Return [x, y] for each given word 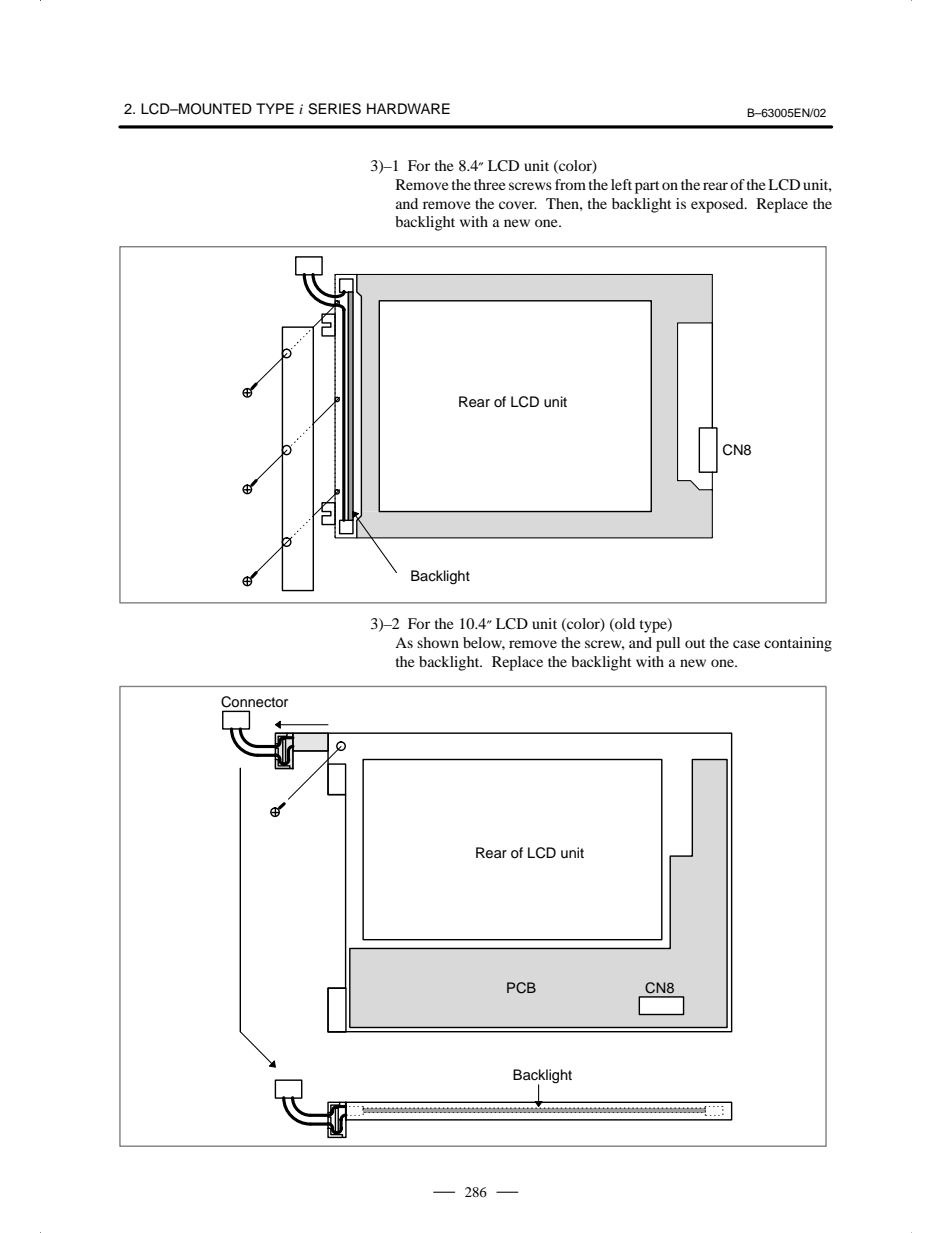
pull [668, 644]
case [746, 644]
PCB [521, 988]
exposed [718, 205]
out [695, 643]
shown [438, 642]
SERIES [334, 109]
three [489, 184]
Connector [254, 702]
